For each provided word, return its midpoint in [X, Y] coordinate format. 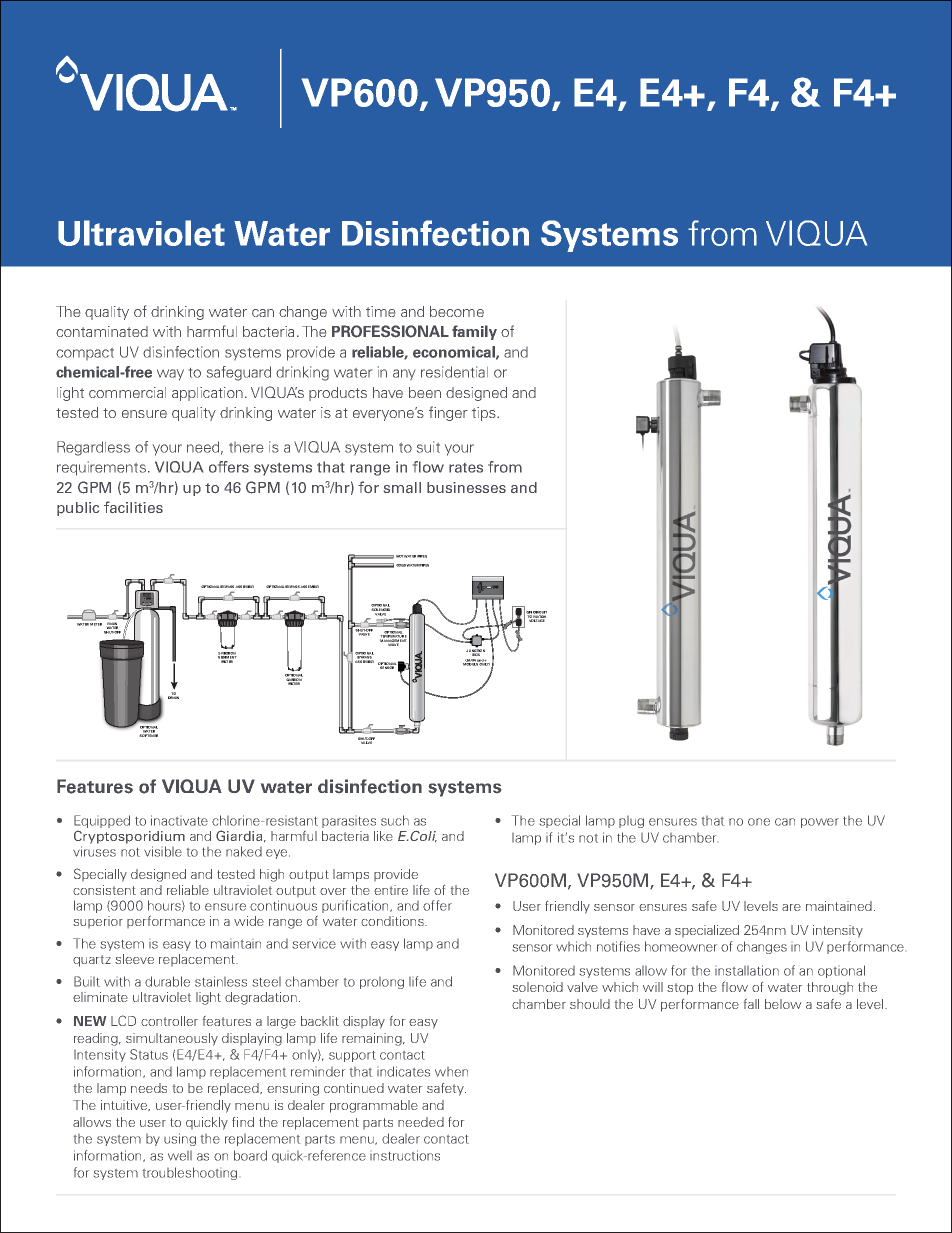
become [457, 311]
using [180, 1139]
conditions [393, 921]
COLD [401, 565]
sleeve [134, 959]
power [820, 823]
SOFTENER [148, 734]
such [395, 820]
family [474, 332]
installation [747, 970]
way [170, 375]
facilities [133, 507]
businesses [466, 487]
